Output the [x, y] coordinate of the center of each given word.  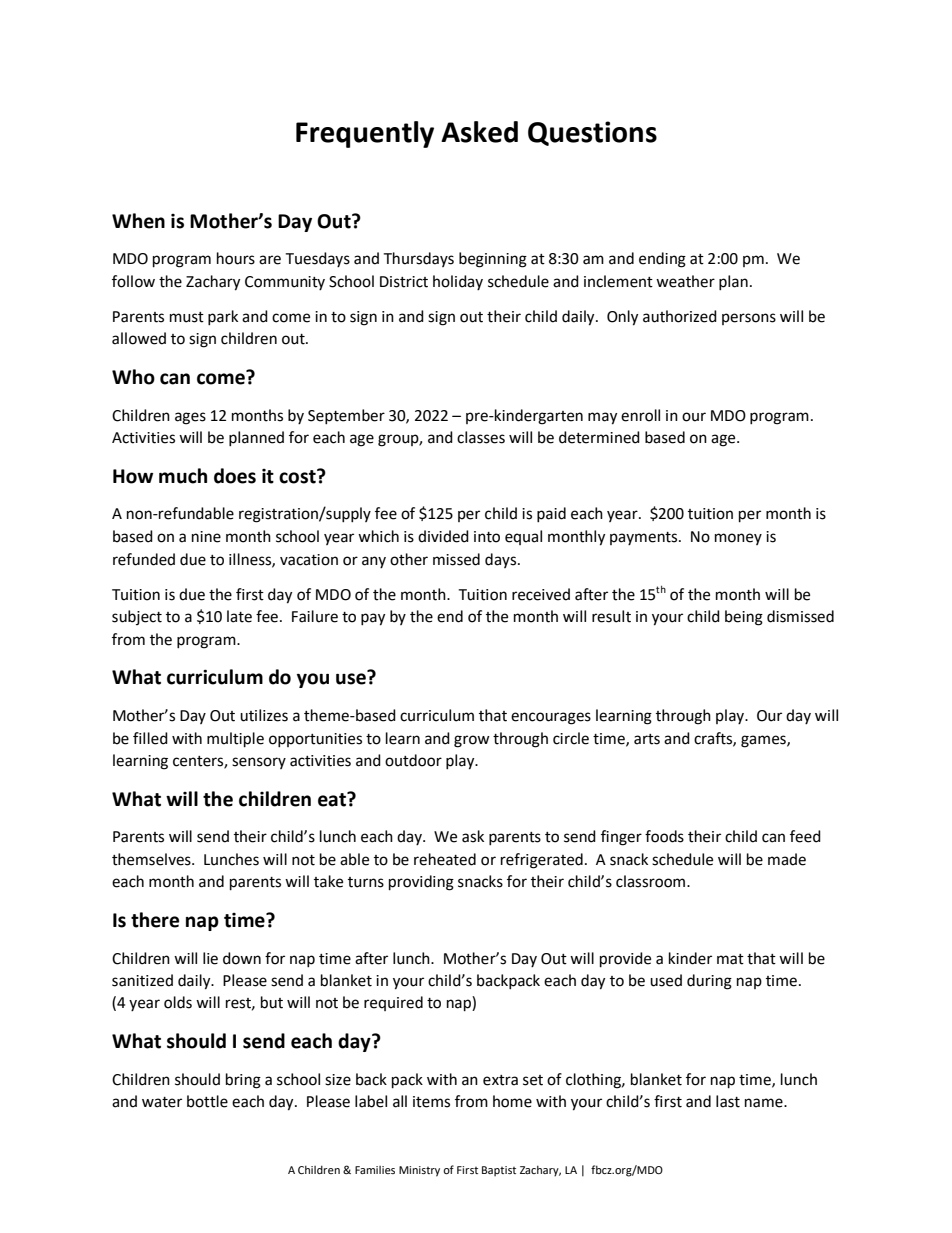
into [487, 537]
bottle [207, 1101]
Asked [479, 132]
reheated [445, 859]
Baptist [499, 1171]
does [235, 476]
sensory [259, 763]
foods [664, 836]
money [738, 539]
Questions [592, 133]
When [138, 221]
